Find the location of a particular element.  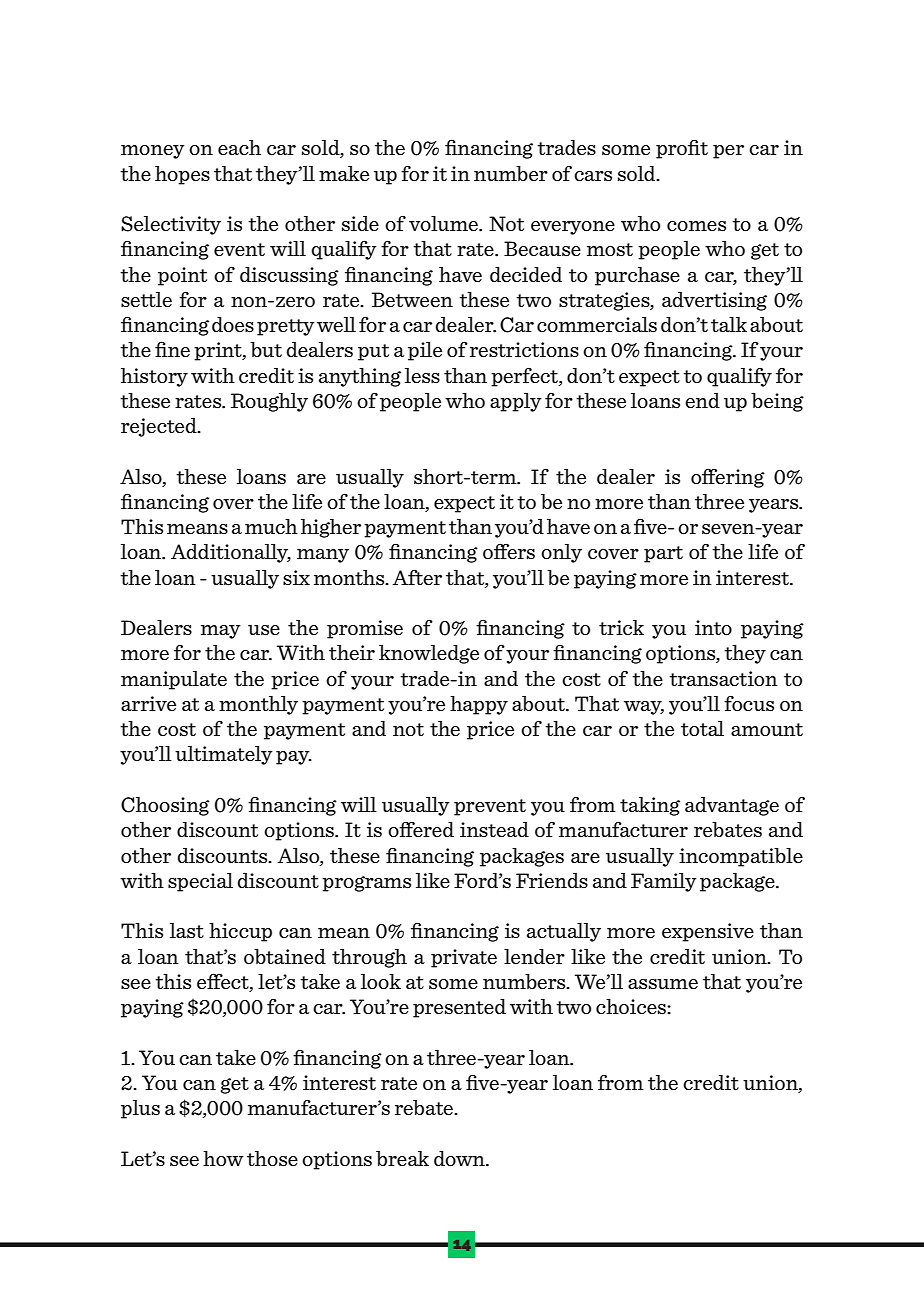

instead is located at coordinates (494, 829).
